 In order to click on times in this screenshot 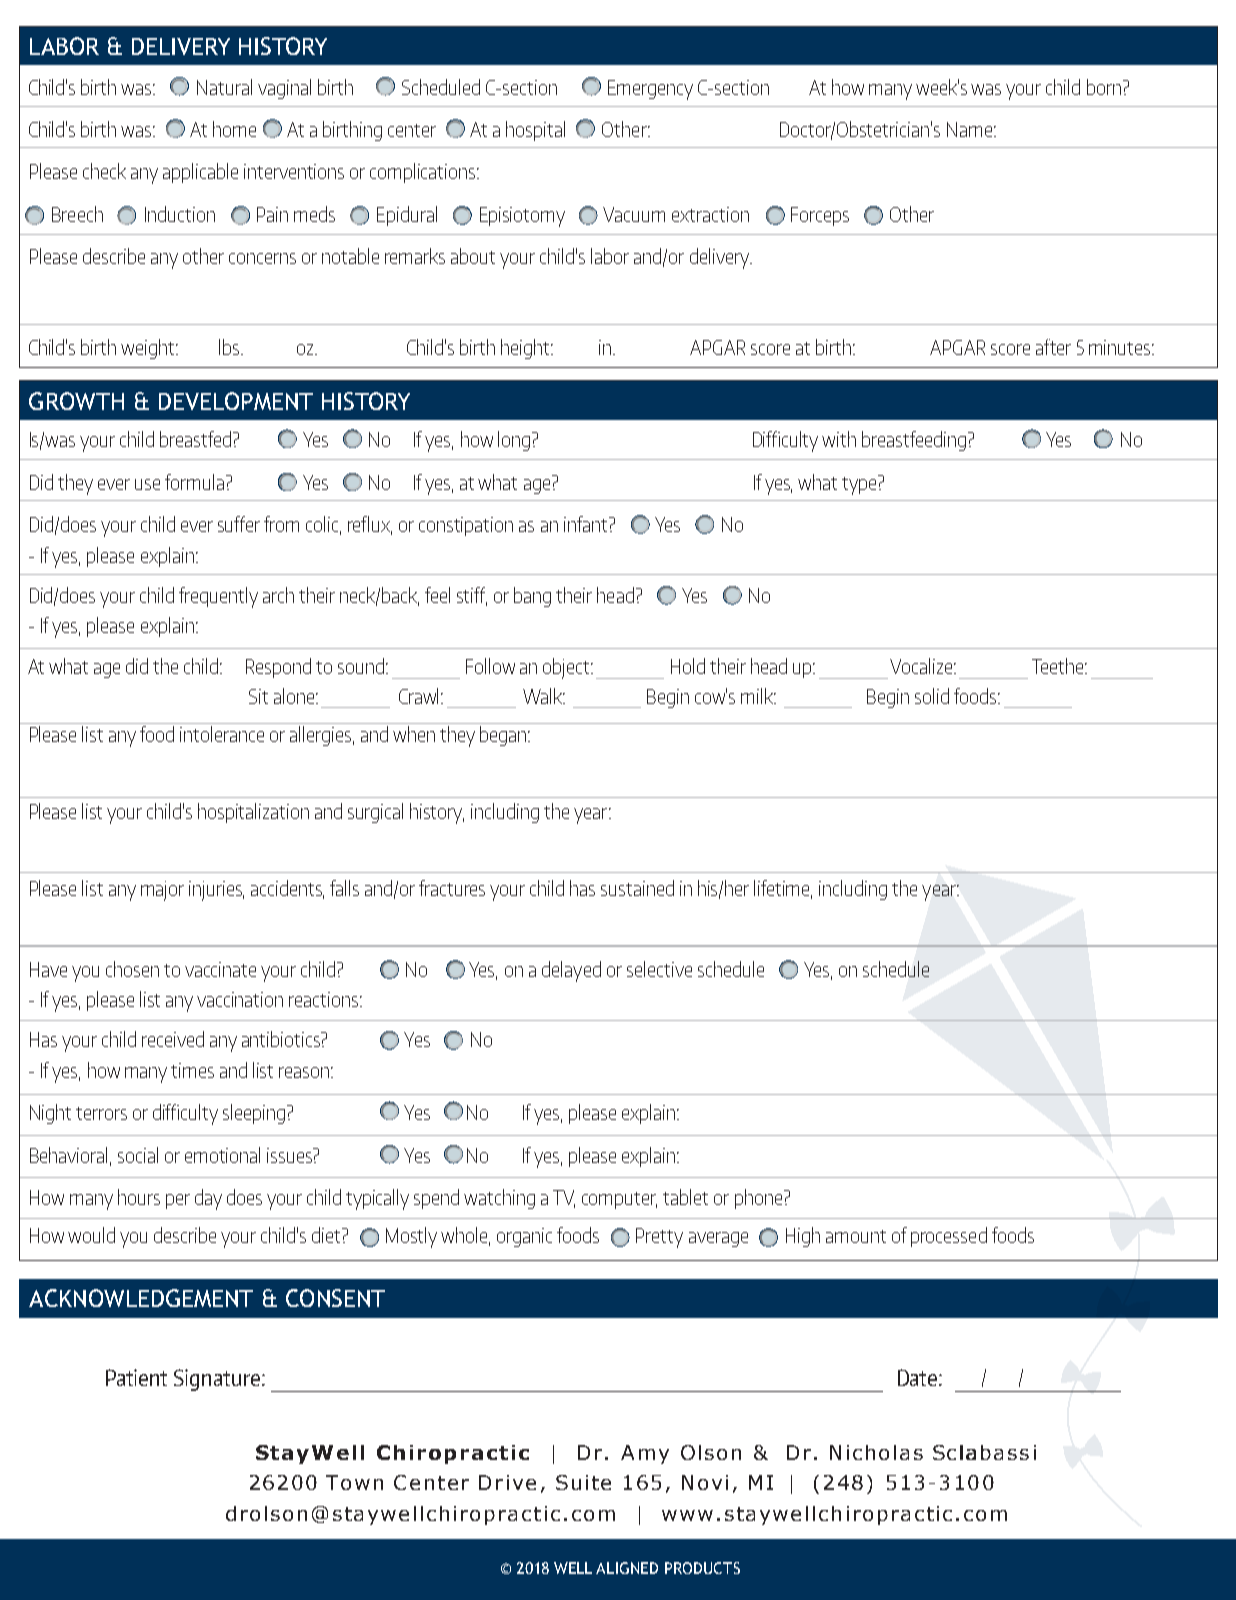, I will do `click(192, 1070)`.
